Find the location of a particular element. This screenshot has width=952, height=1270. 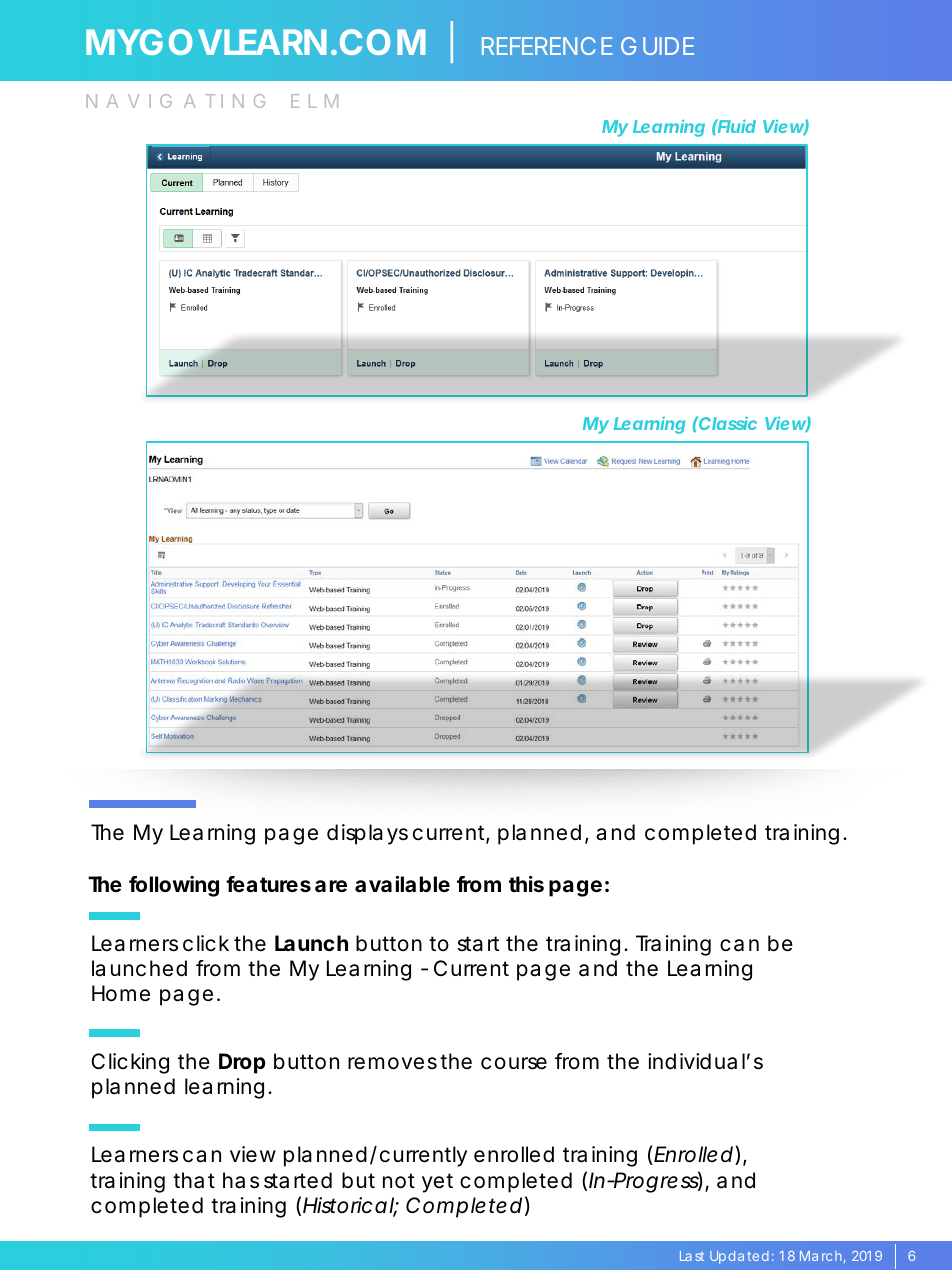

course is located at coordinates (514, 1063).
